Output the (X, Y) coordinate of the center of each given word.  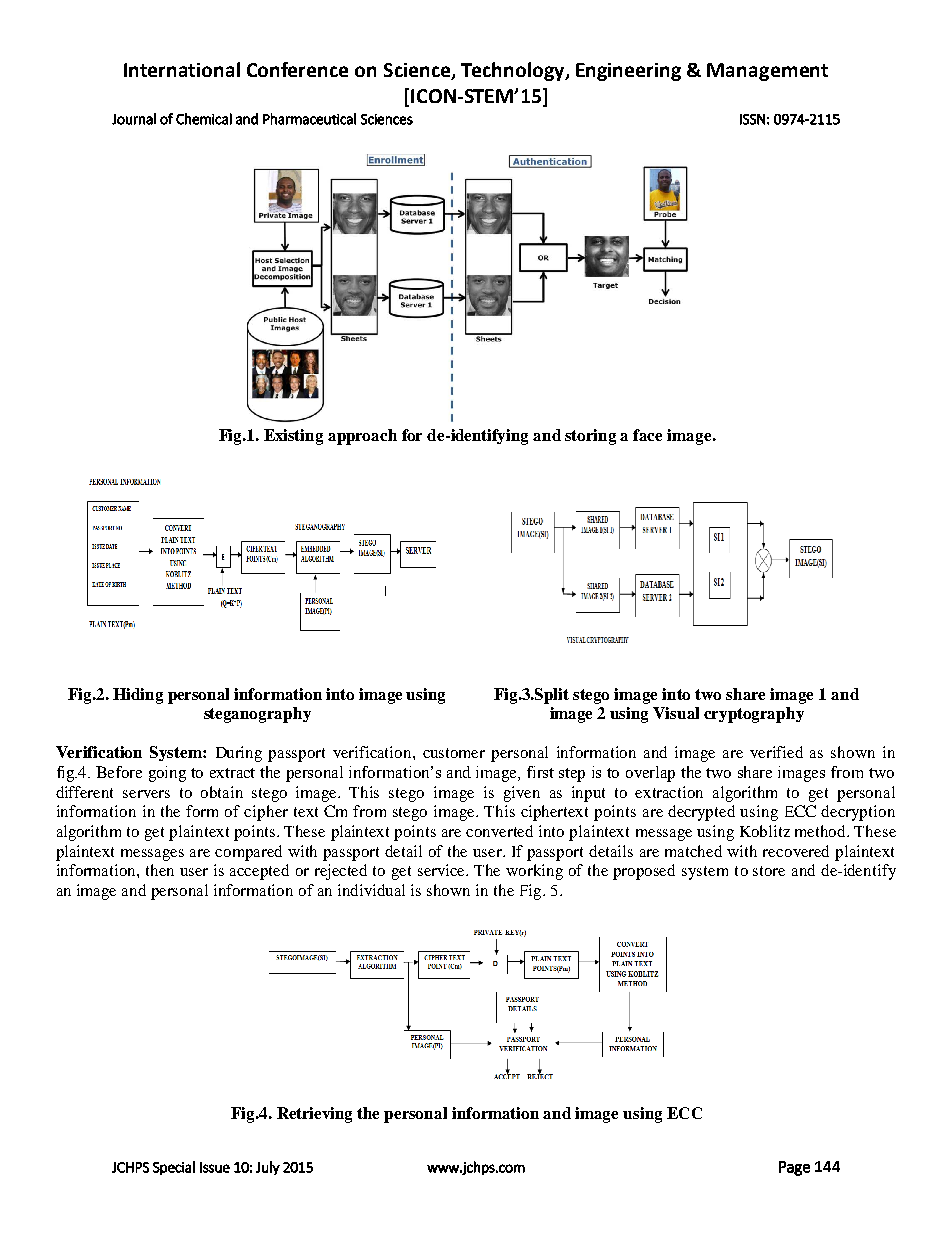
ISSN (752, 119)
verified (776, 752)
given (522, 794)
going (167, 774)
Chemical (204, 119)
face (647, 435)
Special (174, 1168)
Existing (293, 437)
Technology (514, 71)
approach (362, 437)
